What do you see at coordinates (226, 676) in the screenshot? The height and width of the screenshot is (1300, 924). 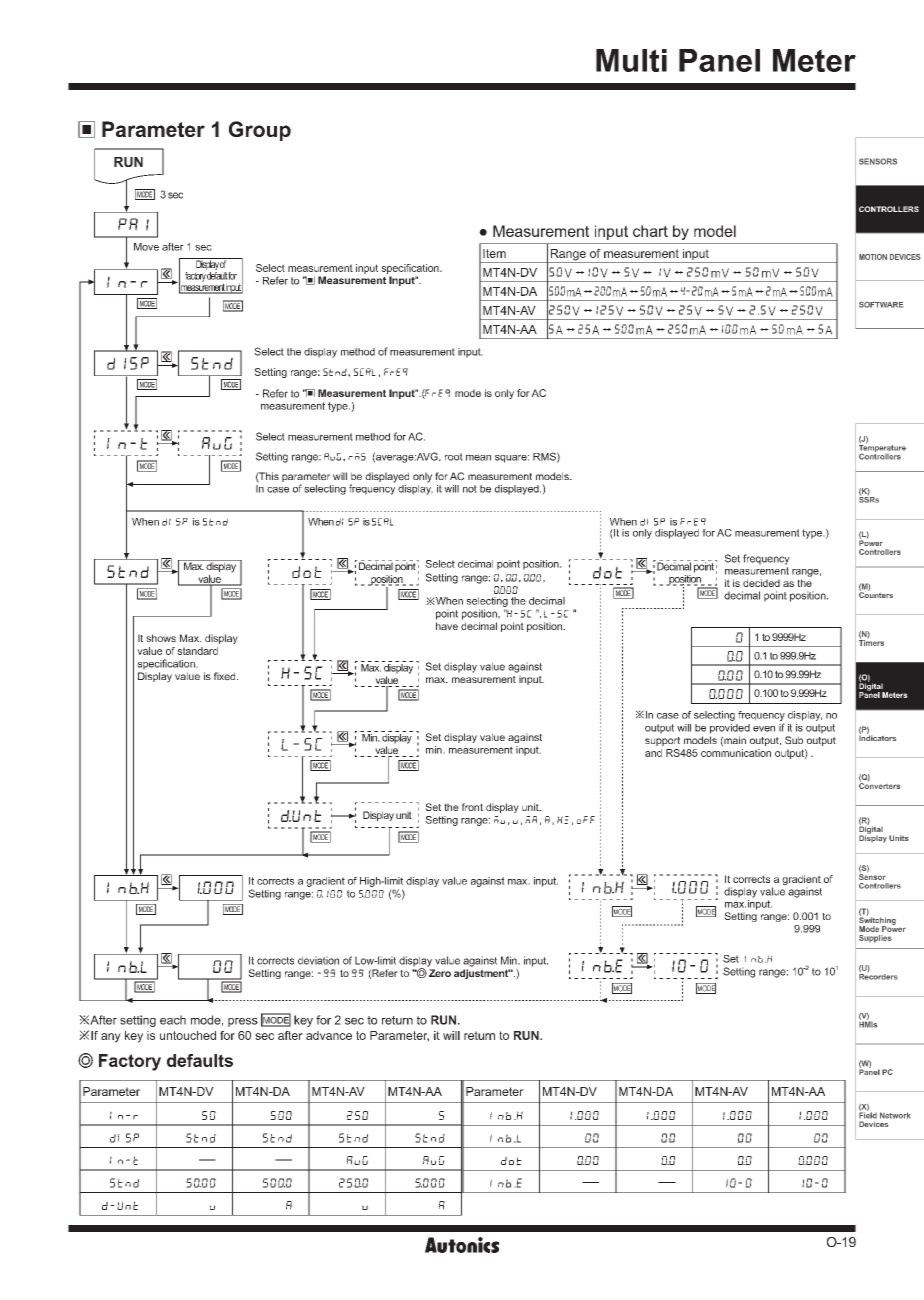 I see `fixed` at bounding box center [226, 676].
